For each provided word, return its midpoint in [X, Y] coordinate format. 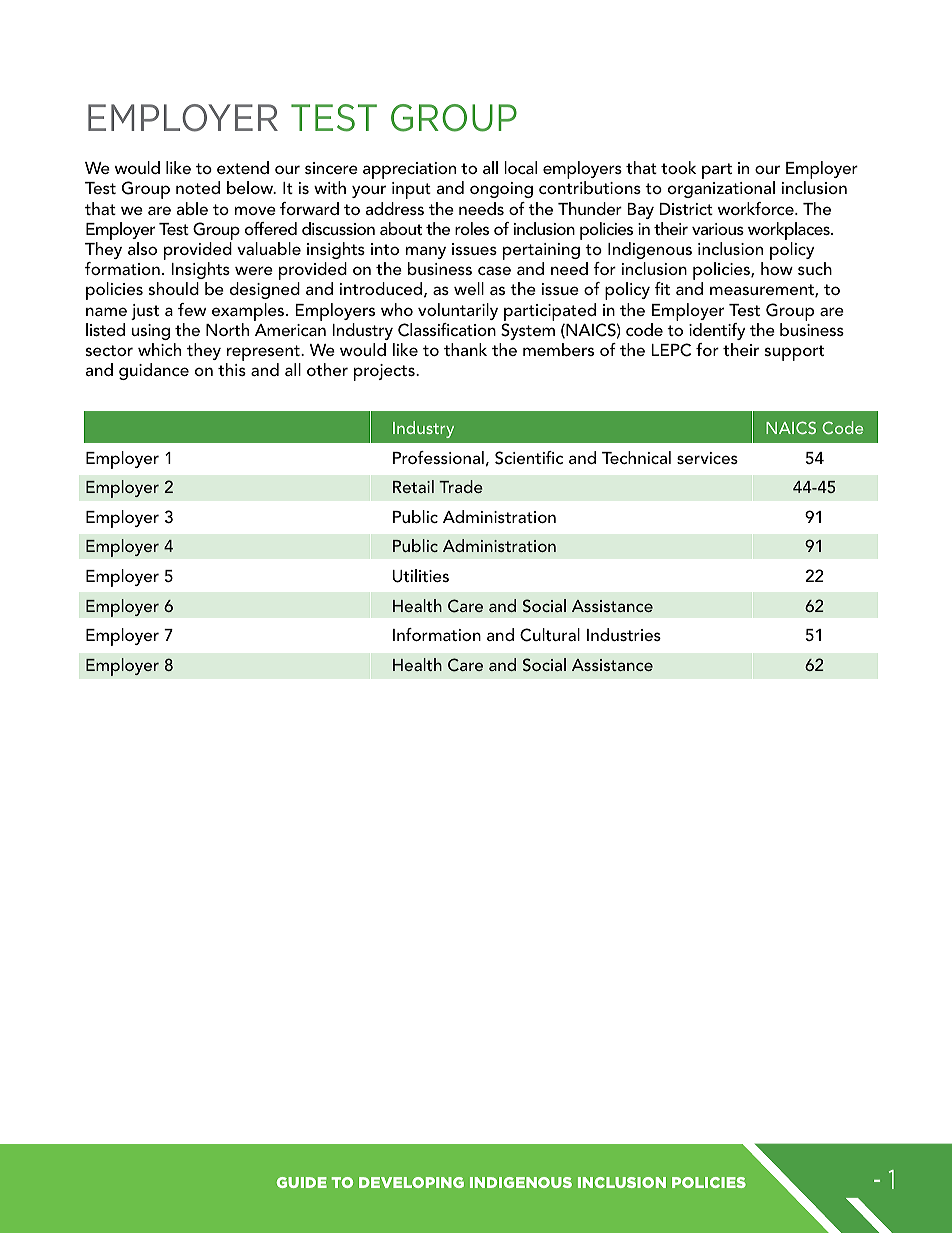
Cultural [550, 635]
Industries [624, 634]
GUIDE [302, 1182]
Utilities [421, 576]
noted [198, 187]
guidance [154, 371]
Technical [636, 457]
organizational [721, 189]
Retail [413, 486]
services [707, 458]
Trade [461, 486]
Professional [438, 457]
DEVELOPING [411, 1182]
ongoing [501, 190]
